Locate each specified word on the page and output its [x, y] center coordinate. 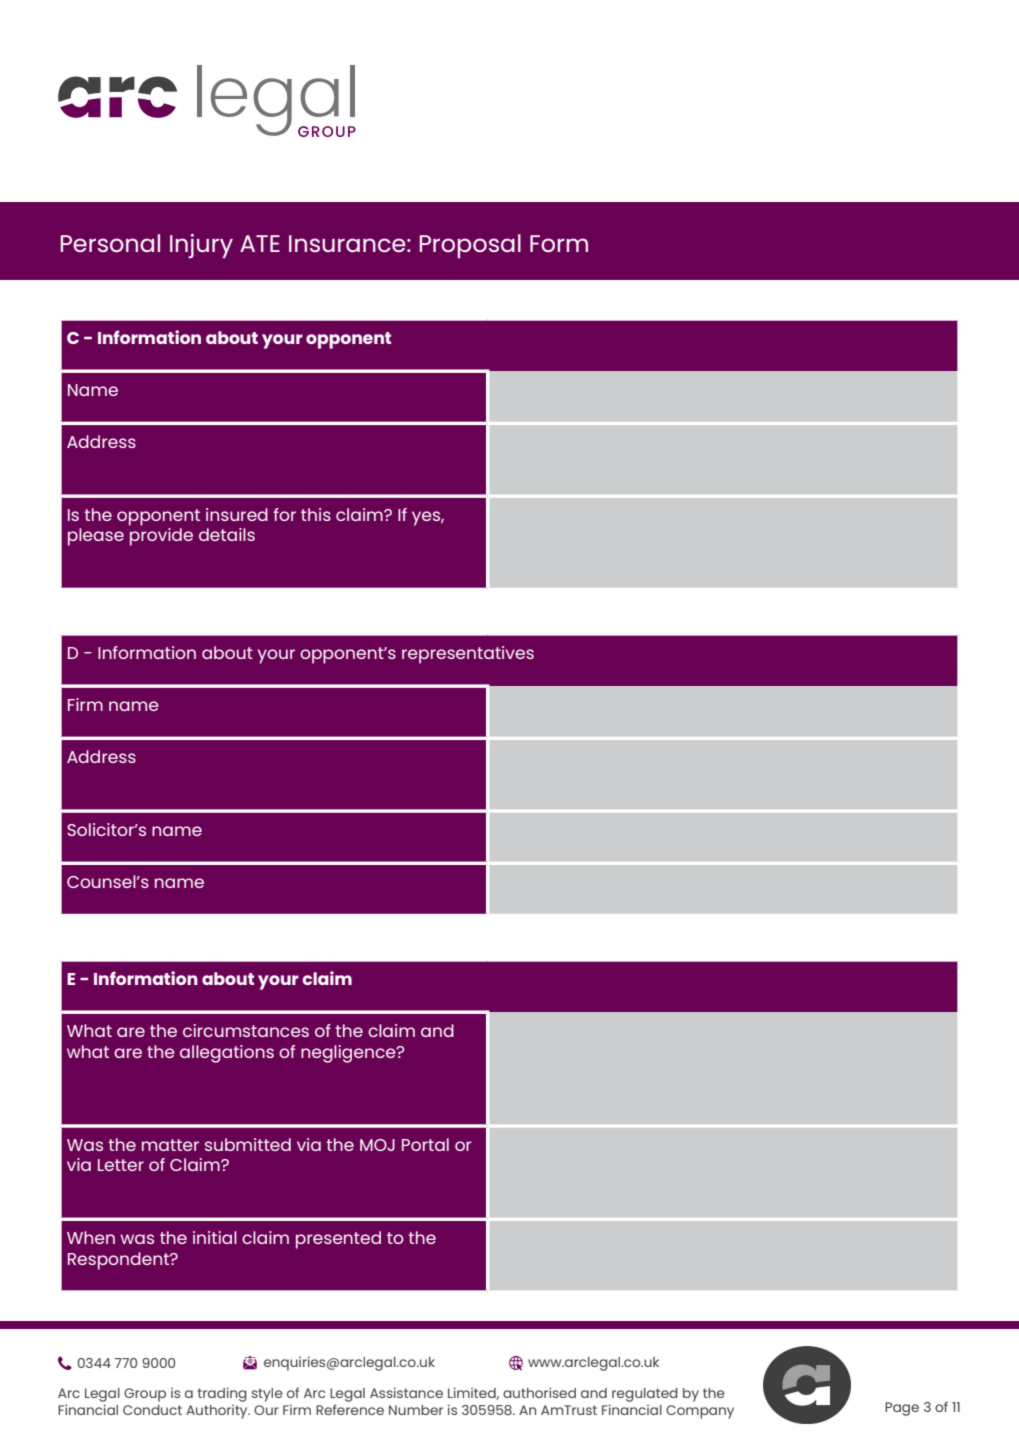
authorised [539, 1392]
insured [237, 514]
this [316, 514]
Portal [425, 1144]
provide [161, 537]
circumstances [246, 1030]
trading [222, 1394]
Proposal [470, 246]
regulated [645, 1395]
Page [902, 1409]
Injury [201, 246]
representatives [468, 655]
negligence [349, 1054]
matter [170, 1145]
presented [338, 1240]
